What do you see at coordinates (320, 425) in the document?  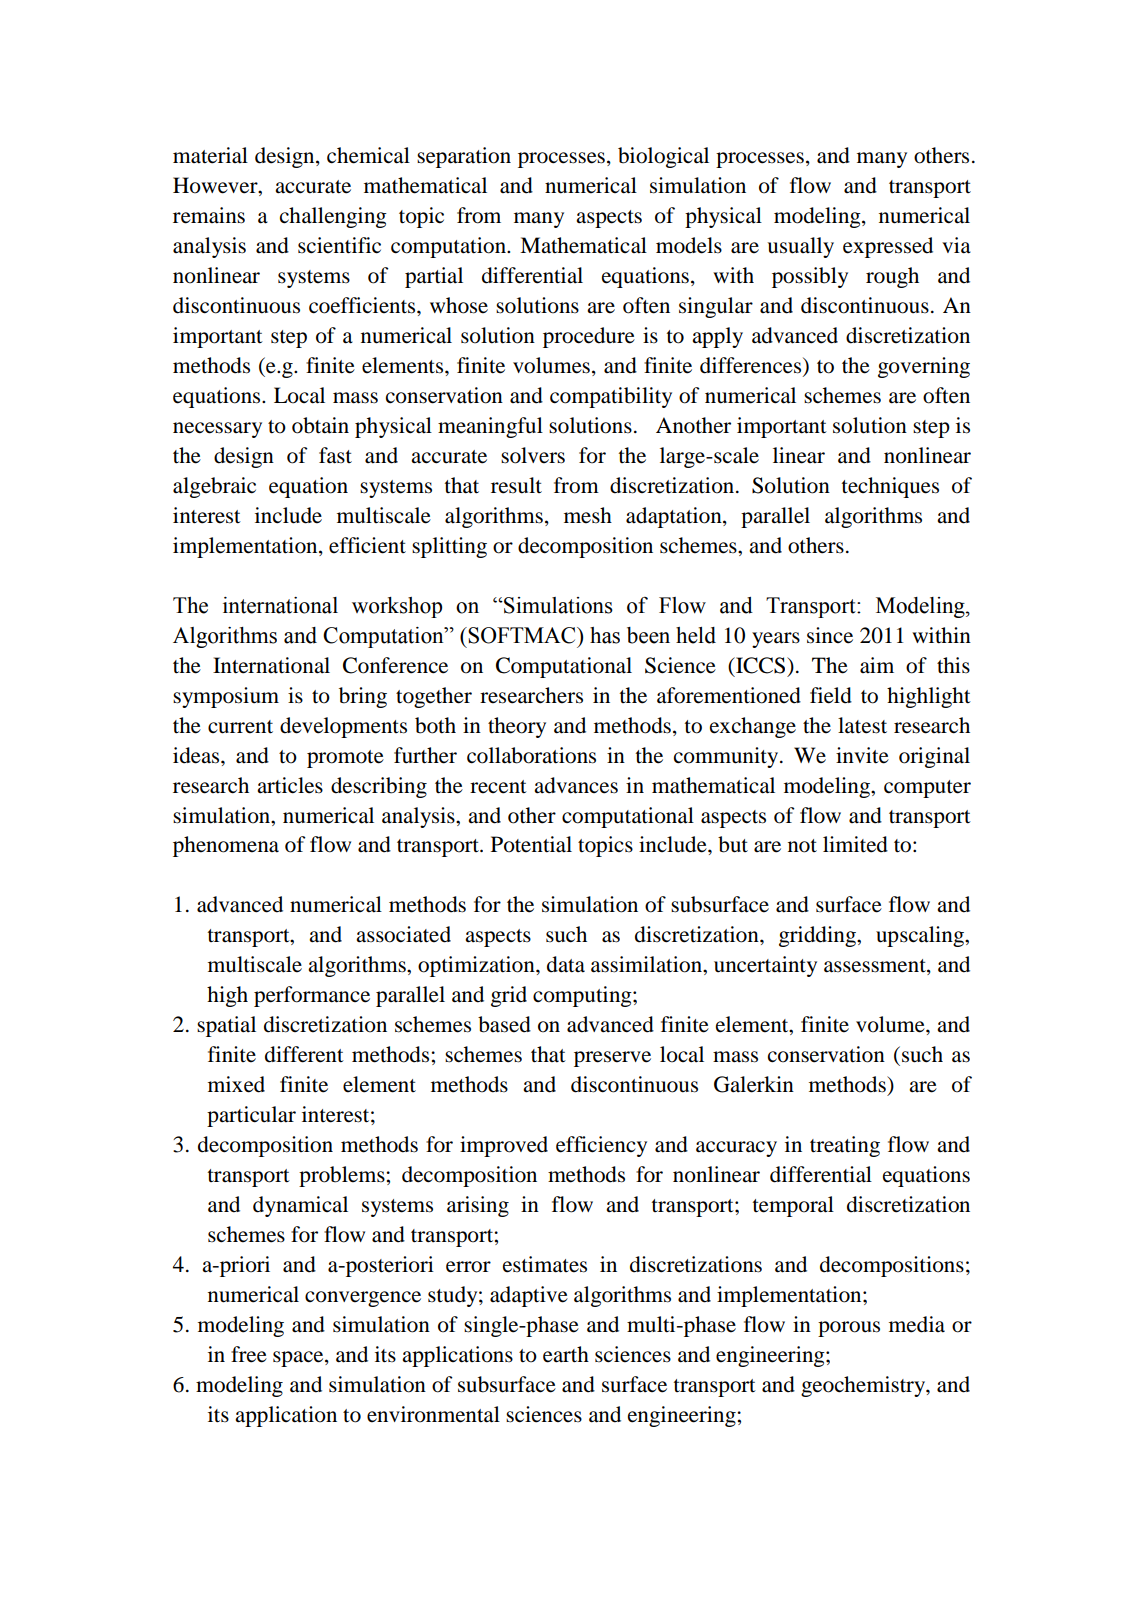 I see `obtain` at bounding box center [320, 425].
